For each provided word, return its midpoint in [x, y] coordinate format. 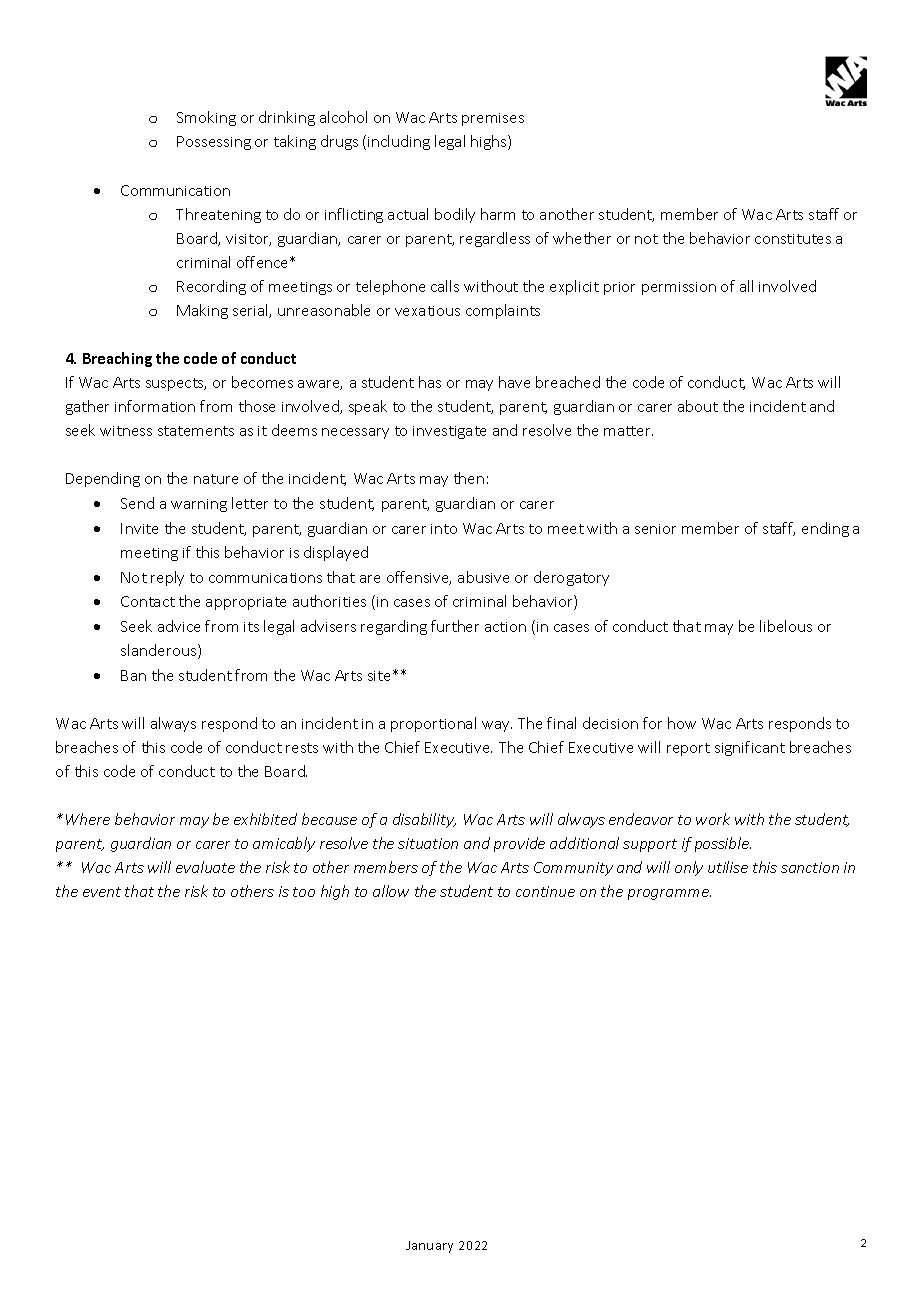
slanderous [160, 651]
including [399, 142]
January [429, 1247]
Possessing [214, 143]
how [682, 723]
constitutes [793, 239]
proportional [433, 724]
